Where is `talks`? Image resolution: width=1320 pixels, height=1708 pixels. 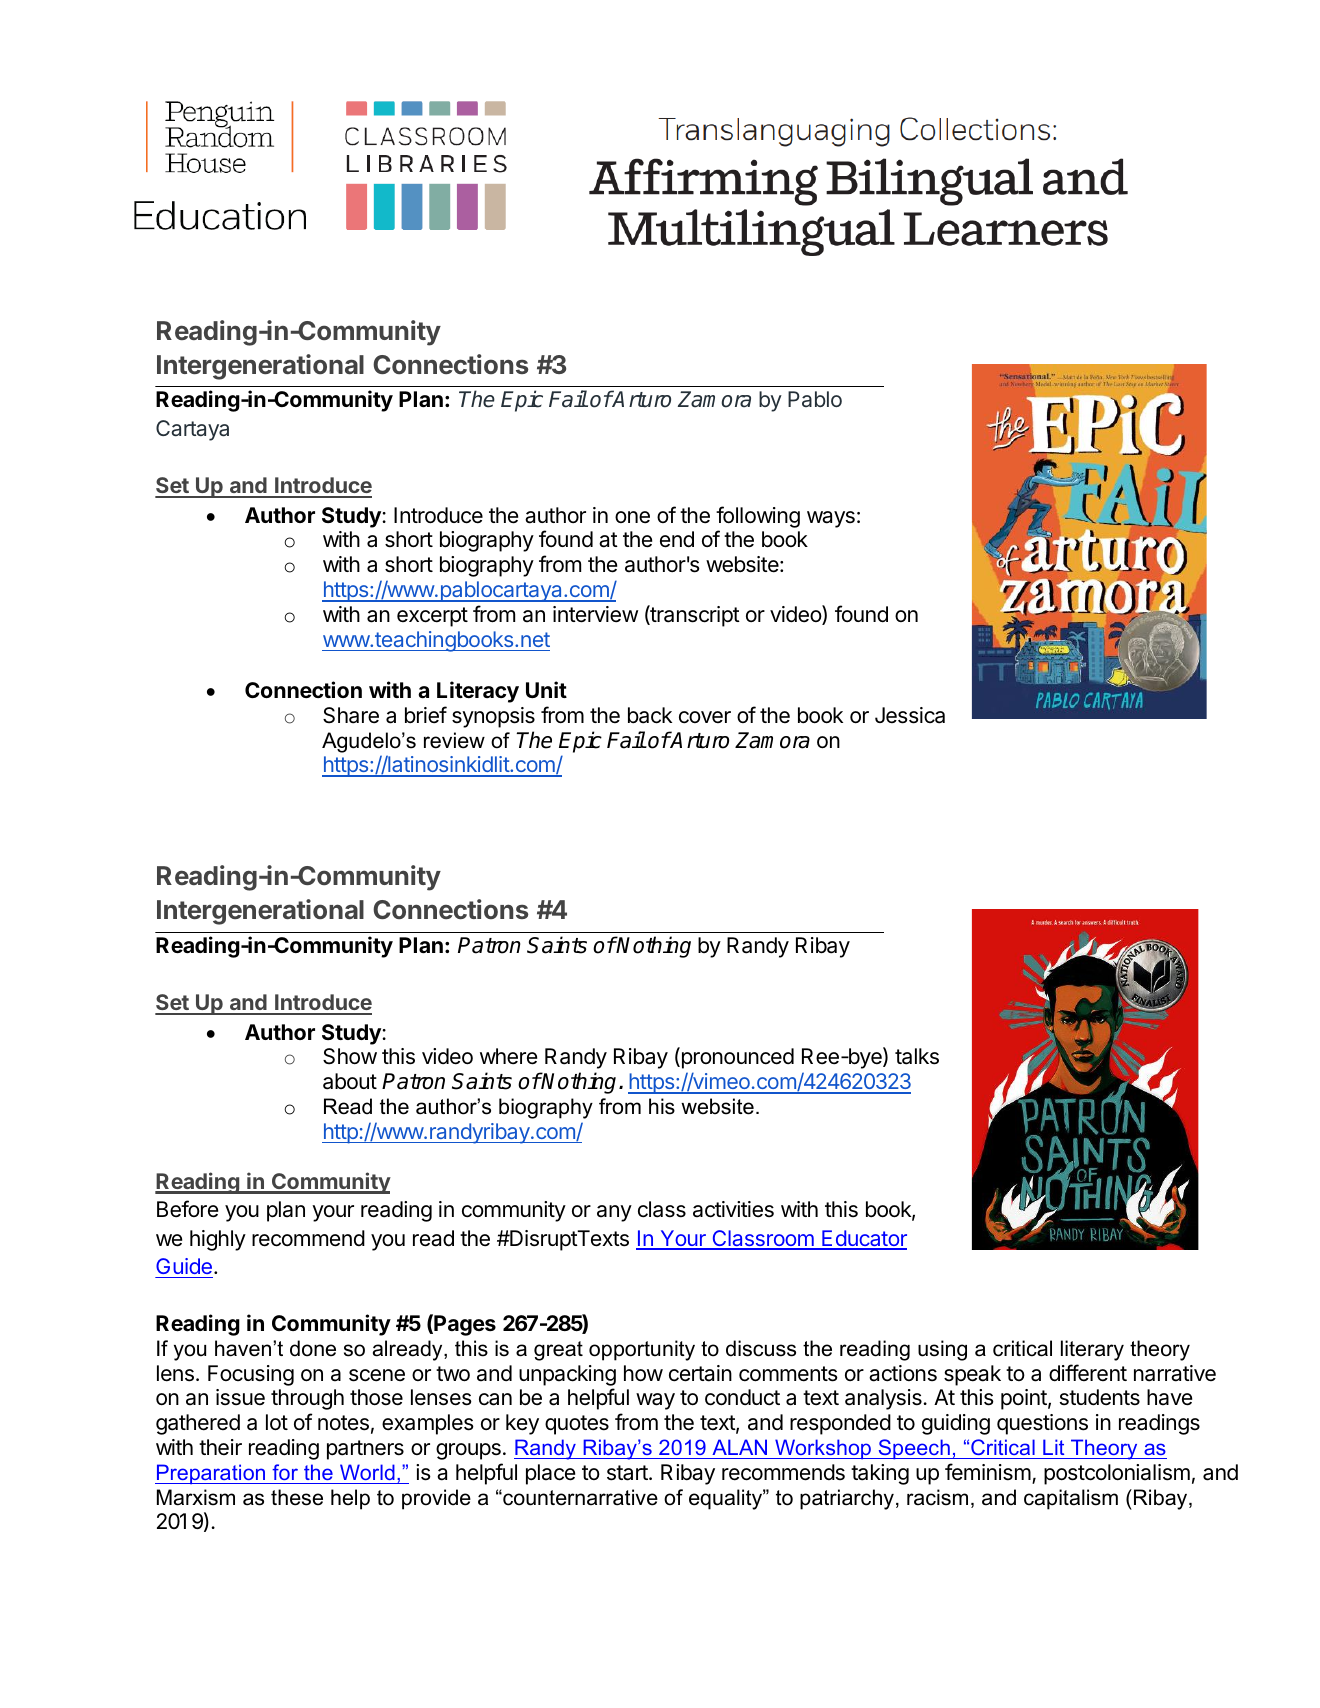
talks is located at coordinates (917, 1056).
